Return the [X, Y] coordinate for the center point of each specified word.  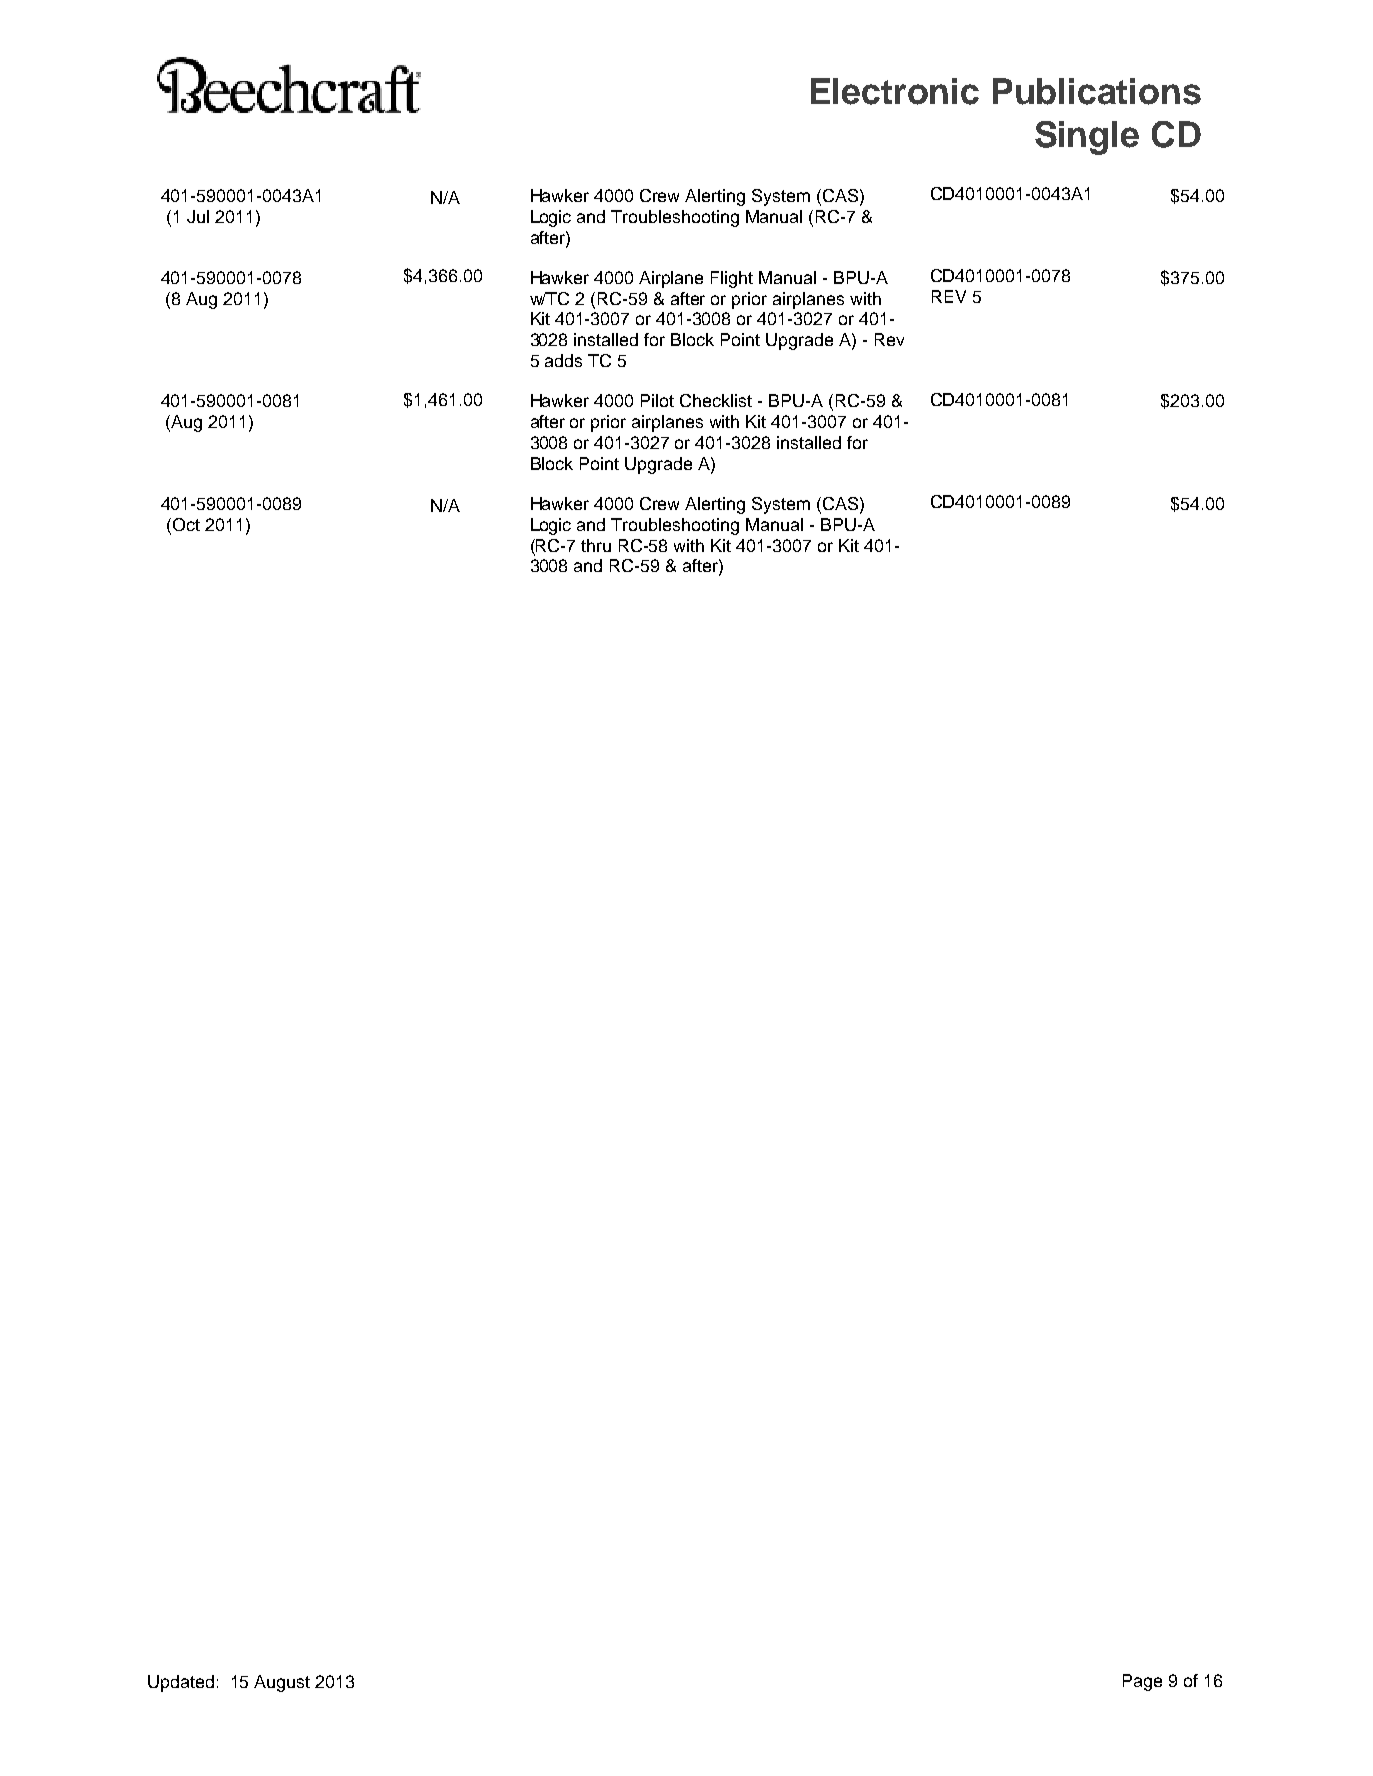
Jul [198, 216]
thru [596, 545]
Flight [732, 279]
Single [1087, 138]
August [282, 1683]
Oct [185, 526]
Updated [181, 1683]
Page [1142, 1682]
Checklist [716, 400]
